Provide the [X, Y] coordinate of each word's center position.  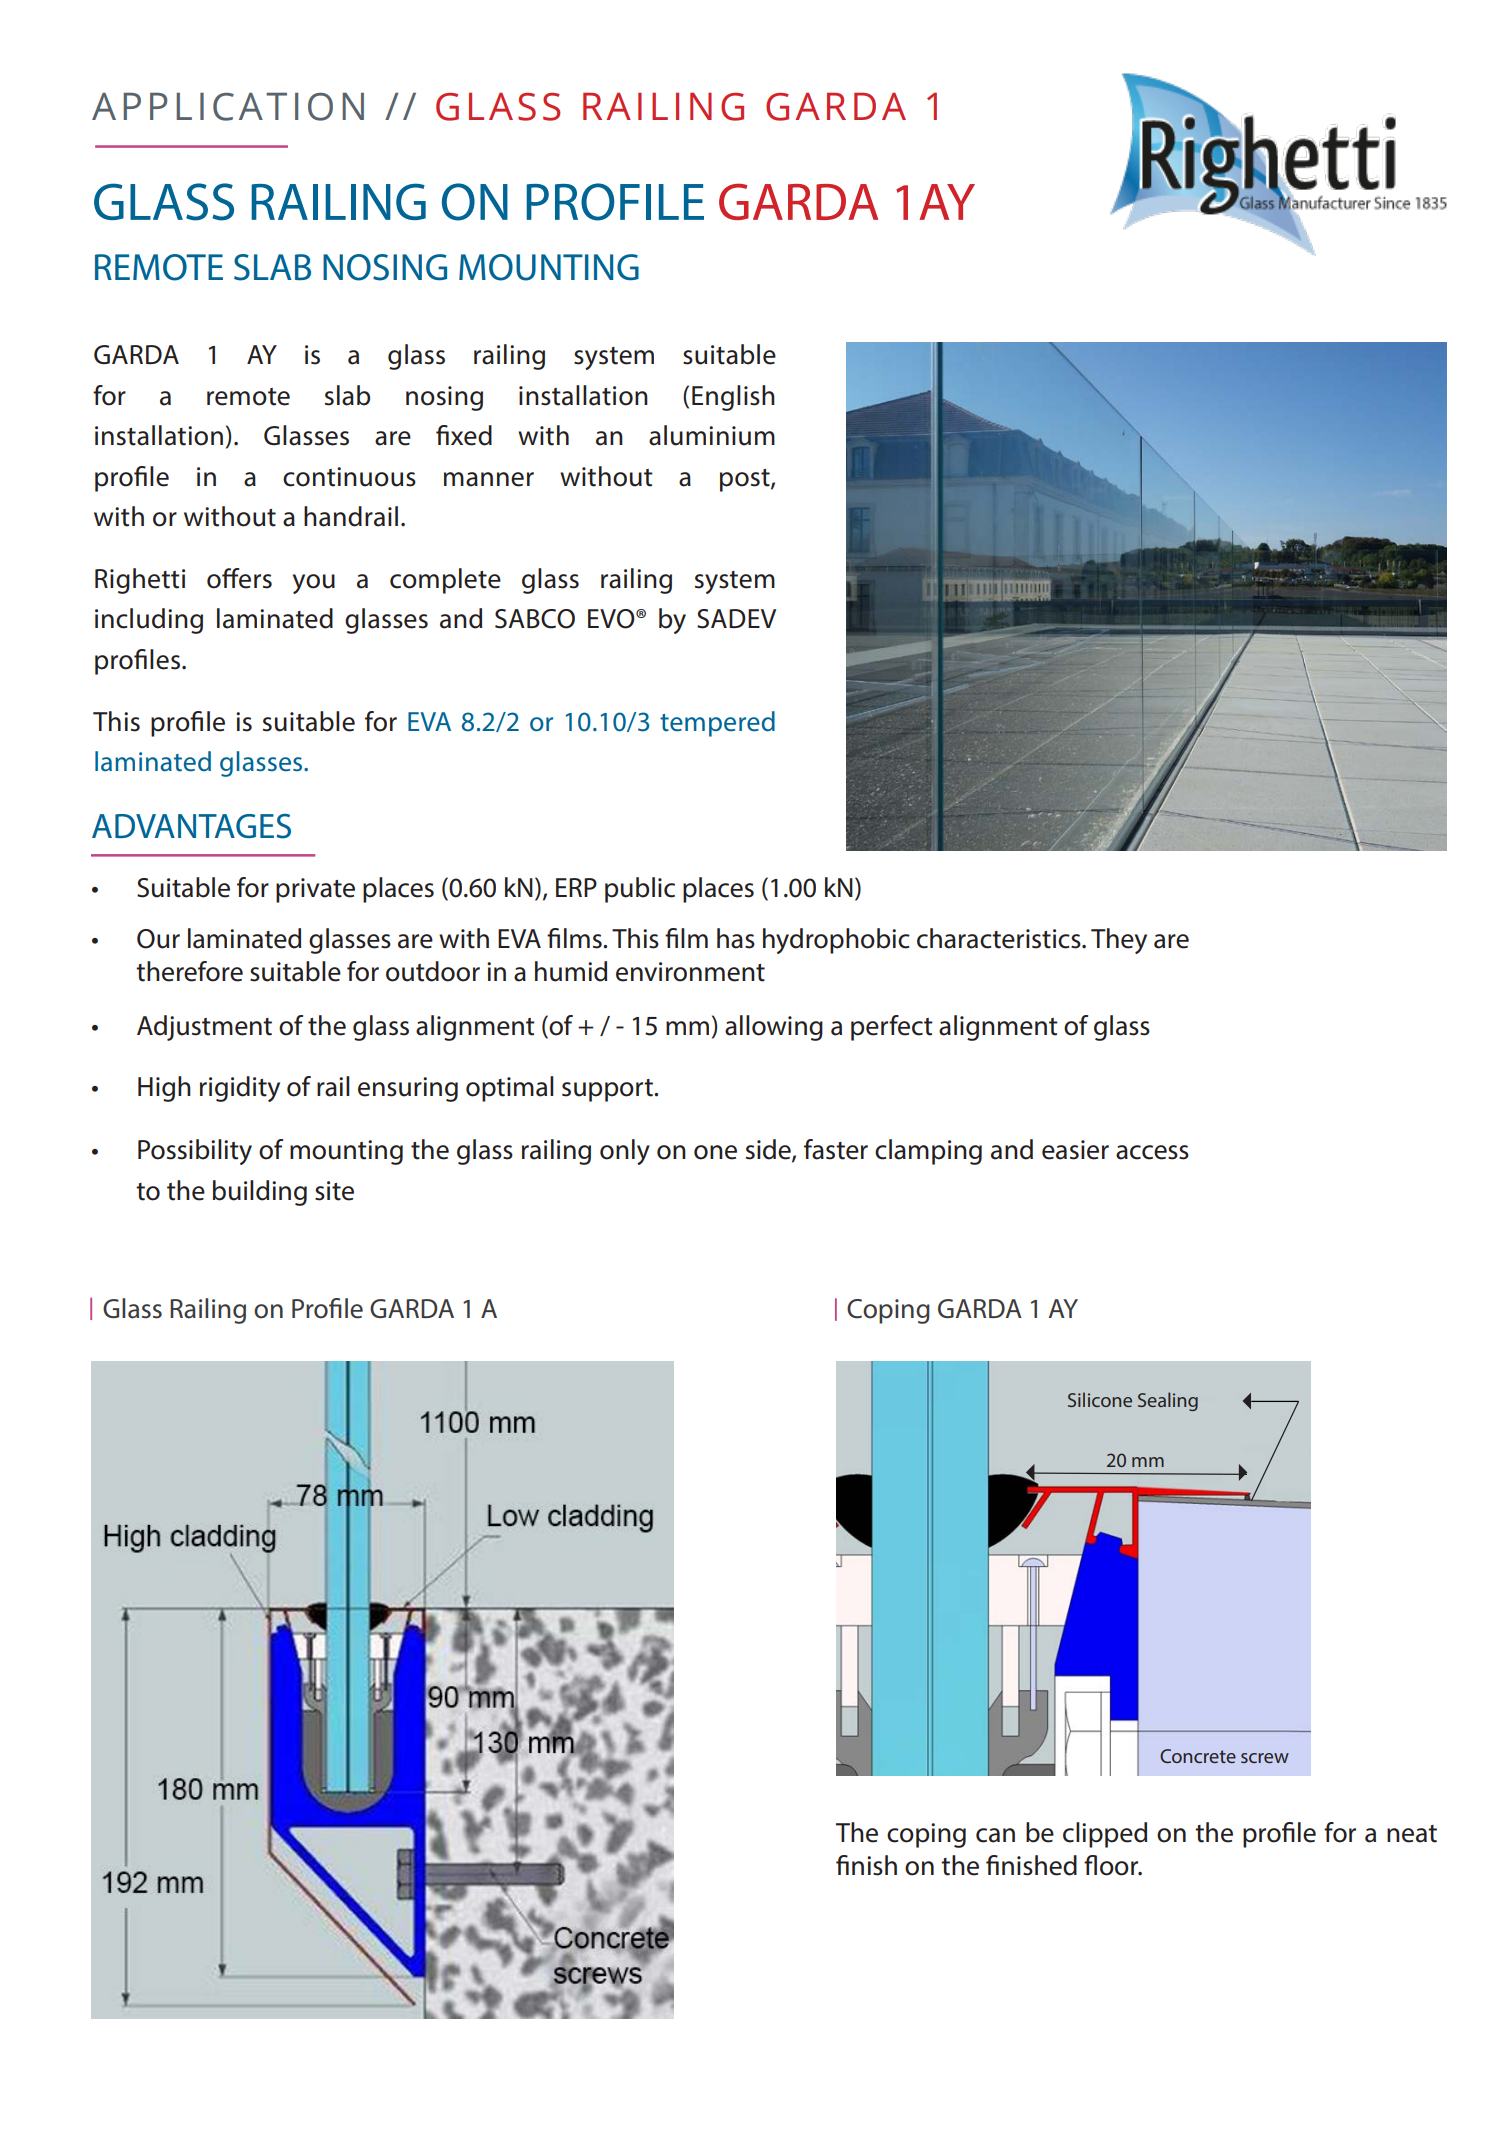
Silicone [1100, 1399]
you [314, 584]
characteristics [1000, 938]
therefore [189, 971]
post [746, 480]
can [995, 1835]
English [733, 398]
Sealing [1168, 1401]
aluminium [712, 435]
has [736, 938]
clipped [1105, 1835]
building [260, 1193]
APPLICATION [228, 107]
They [1119, 941]
